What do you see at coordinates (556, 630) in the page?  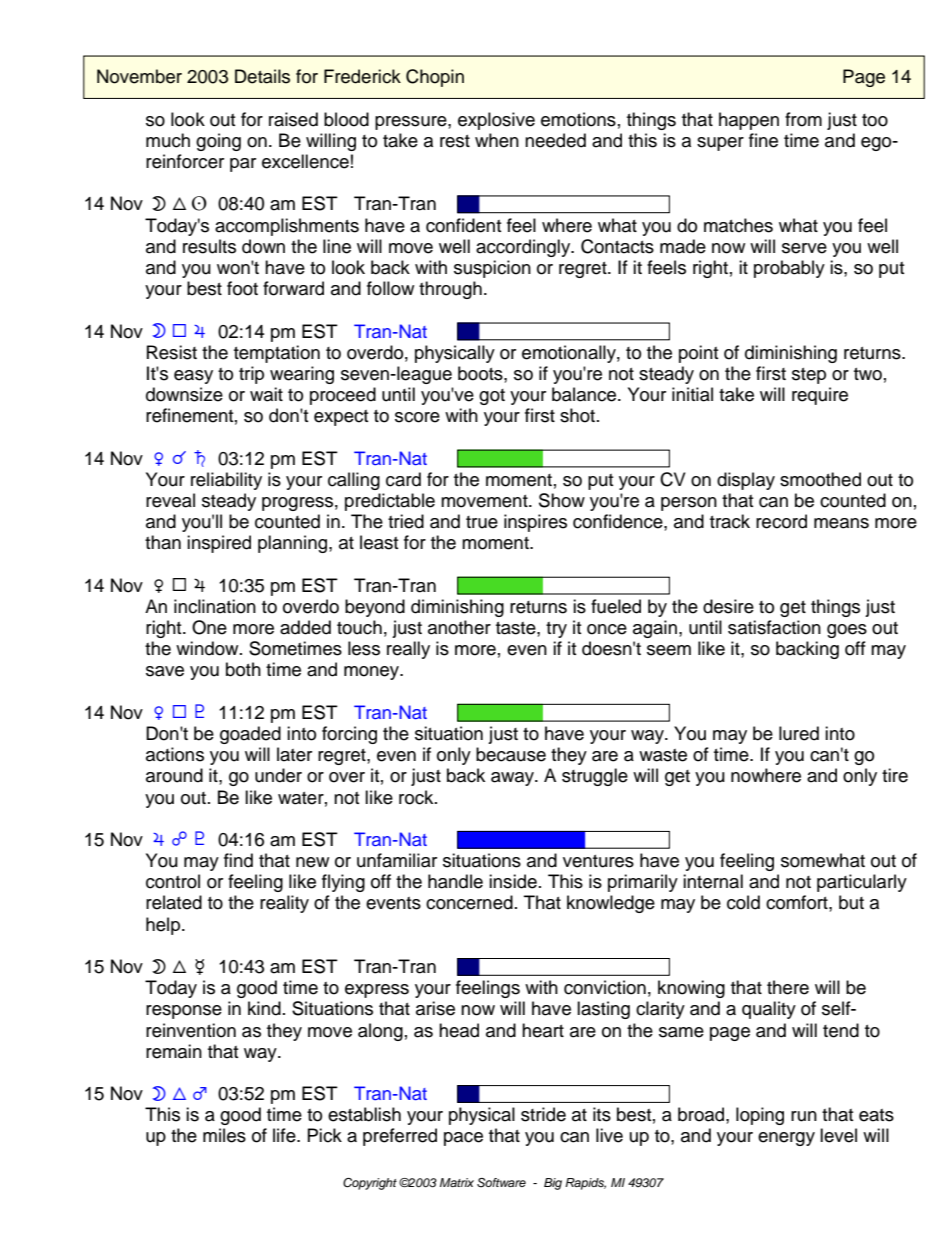 I see `try` at bounding box center [556, 630].
